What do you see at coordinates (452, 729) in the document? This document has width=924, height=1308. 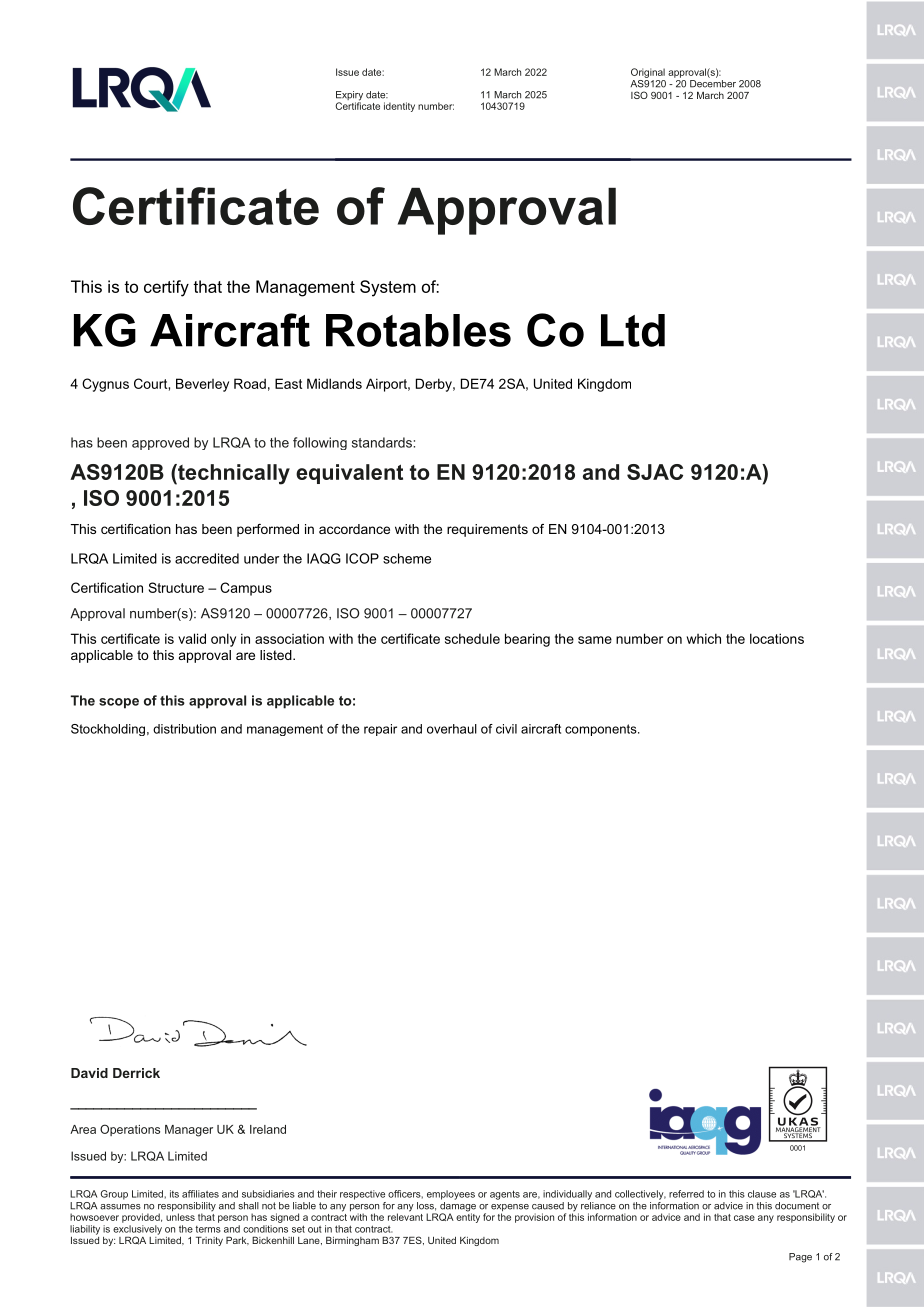 I see `overhaul` at bounding box center [452, 729].
